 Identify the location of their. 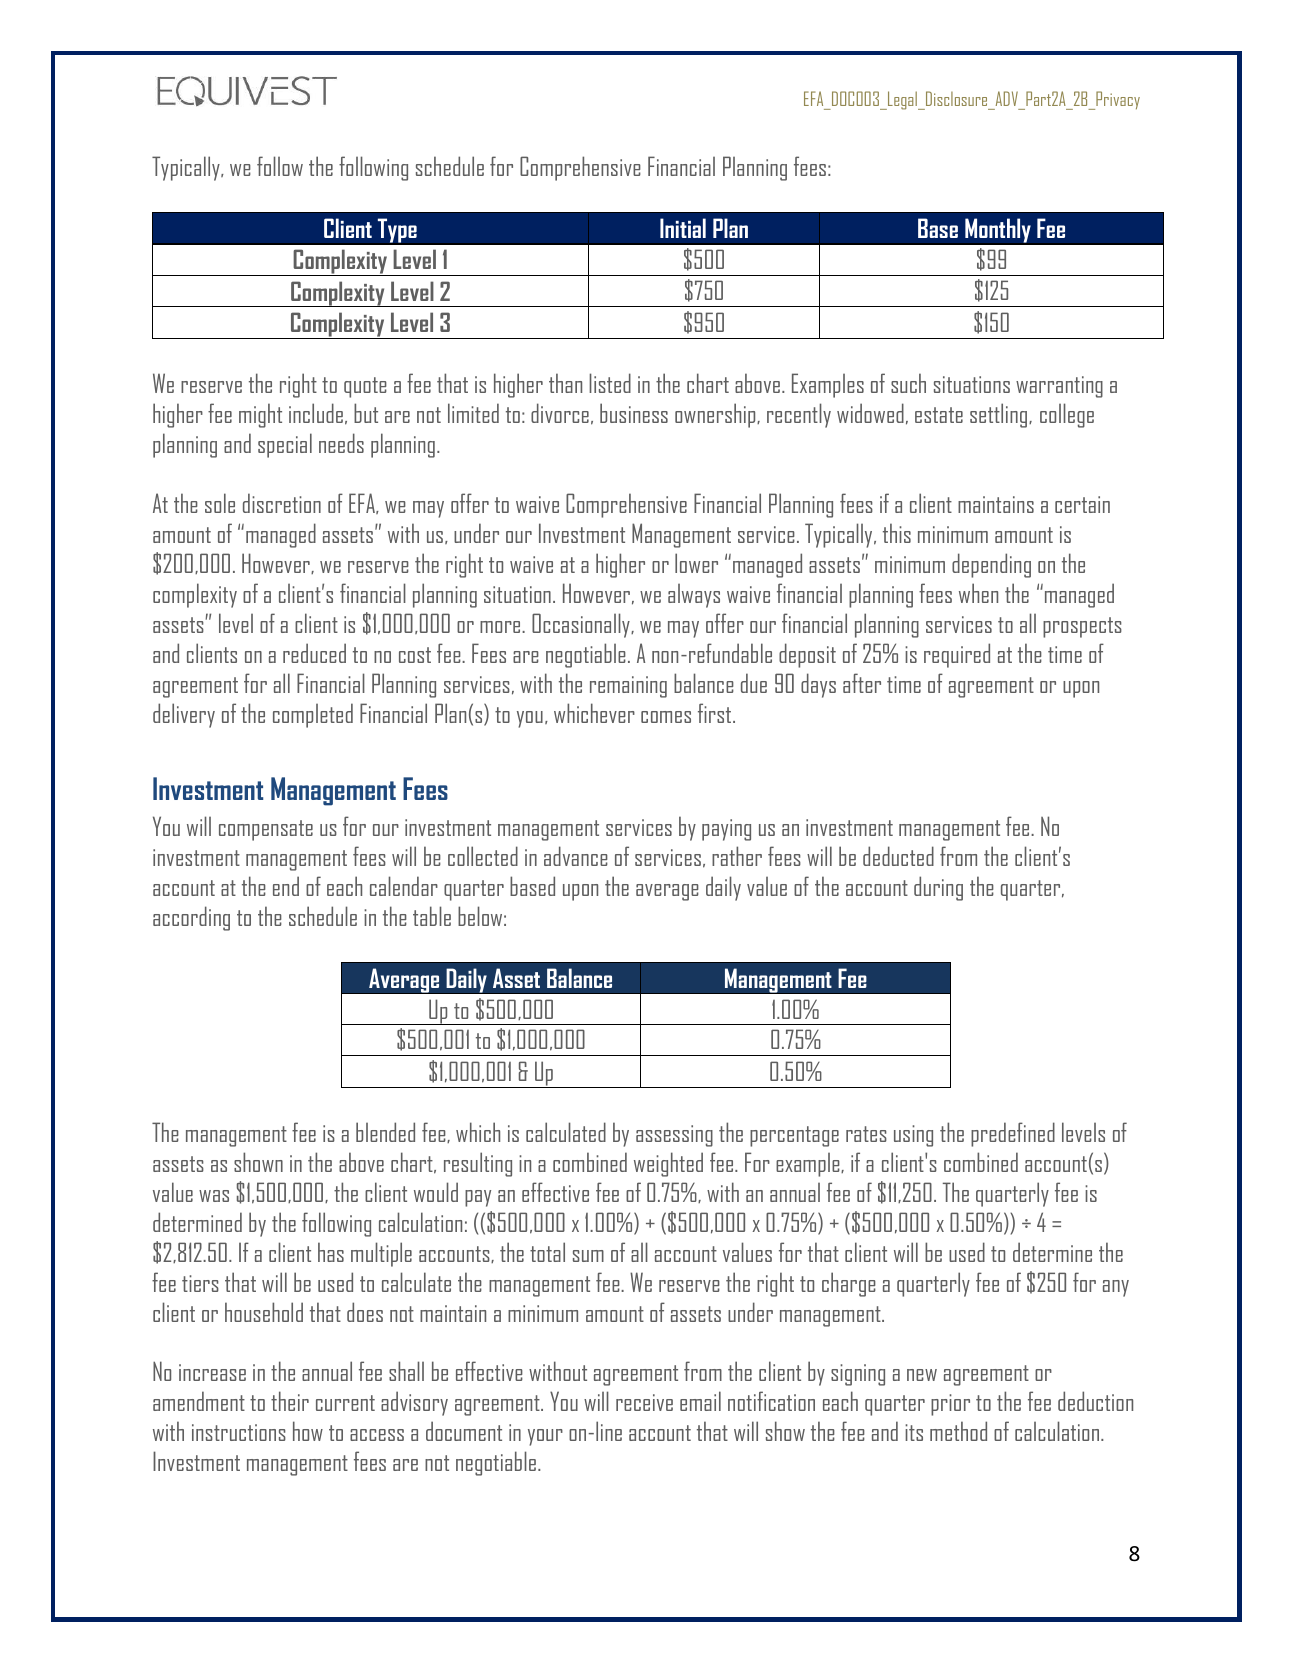
(290, 1401).
